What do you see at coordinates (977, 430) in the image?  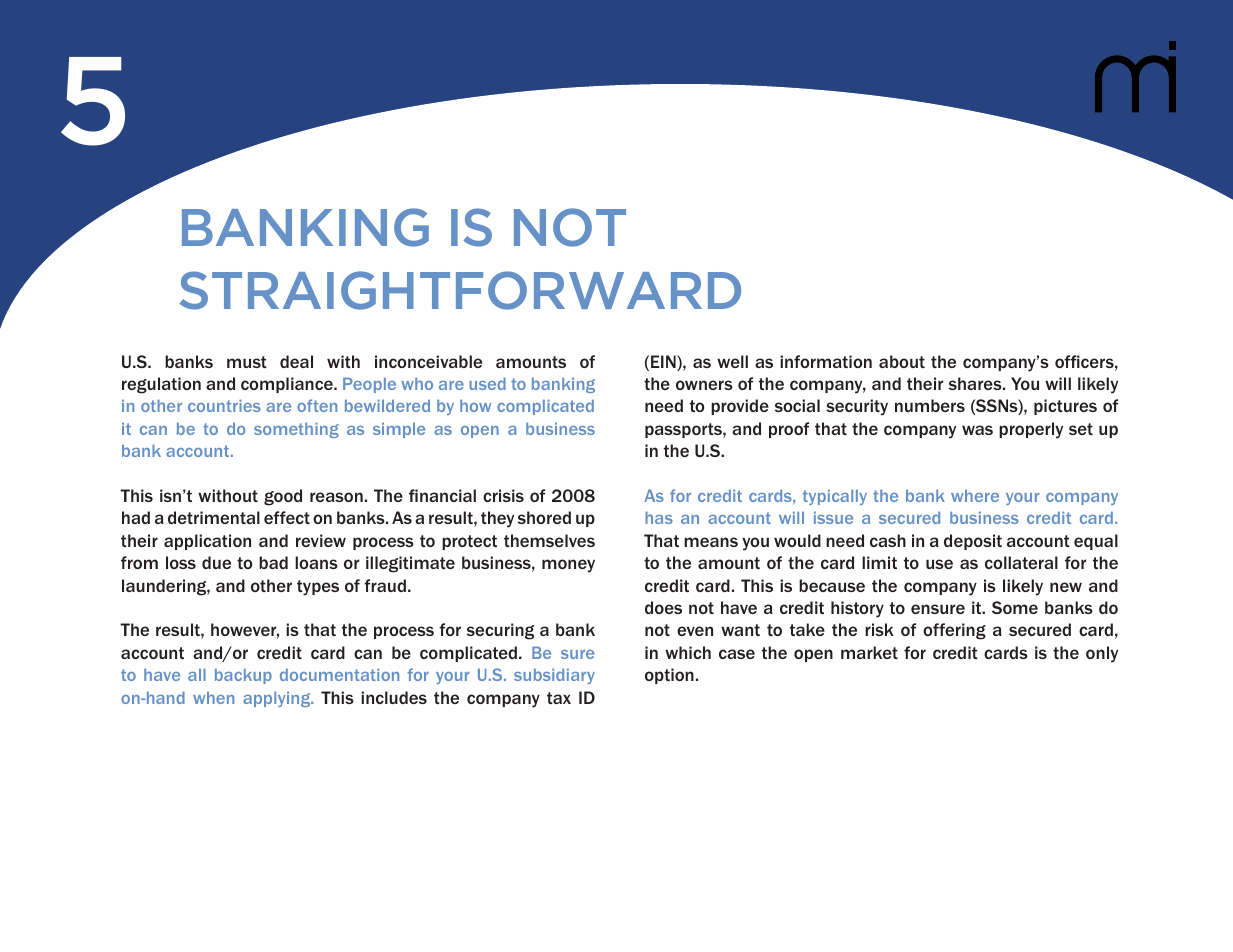 I see `was` at bounding box center [977, 430].
